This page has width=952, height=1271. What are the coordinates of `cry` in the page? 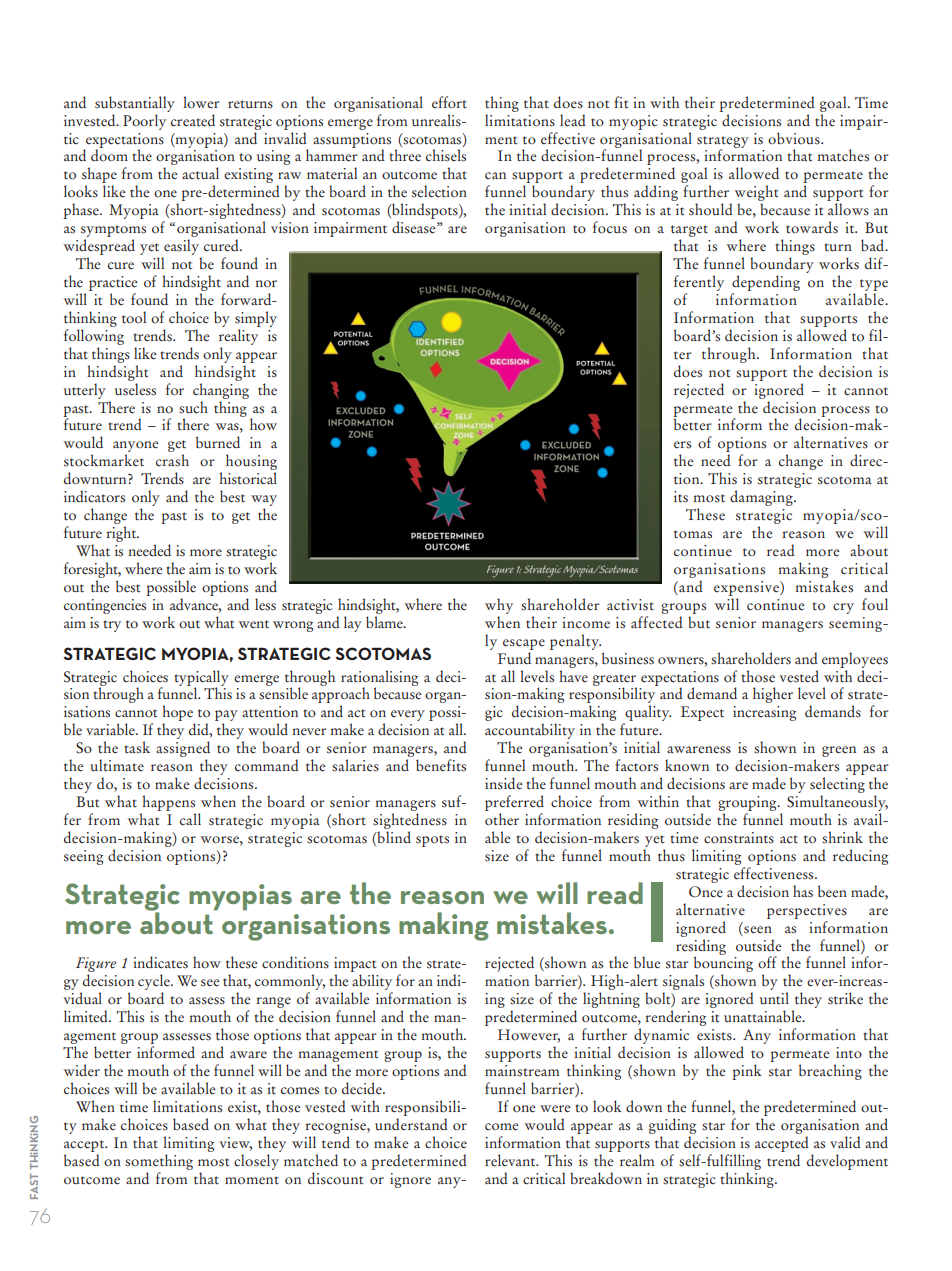 It's located at (843, 608).
